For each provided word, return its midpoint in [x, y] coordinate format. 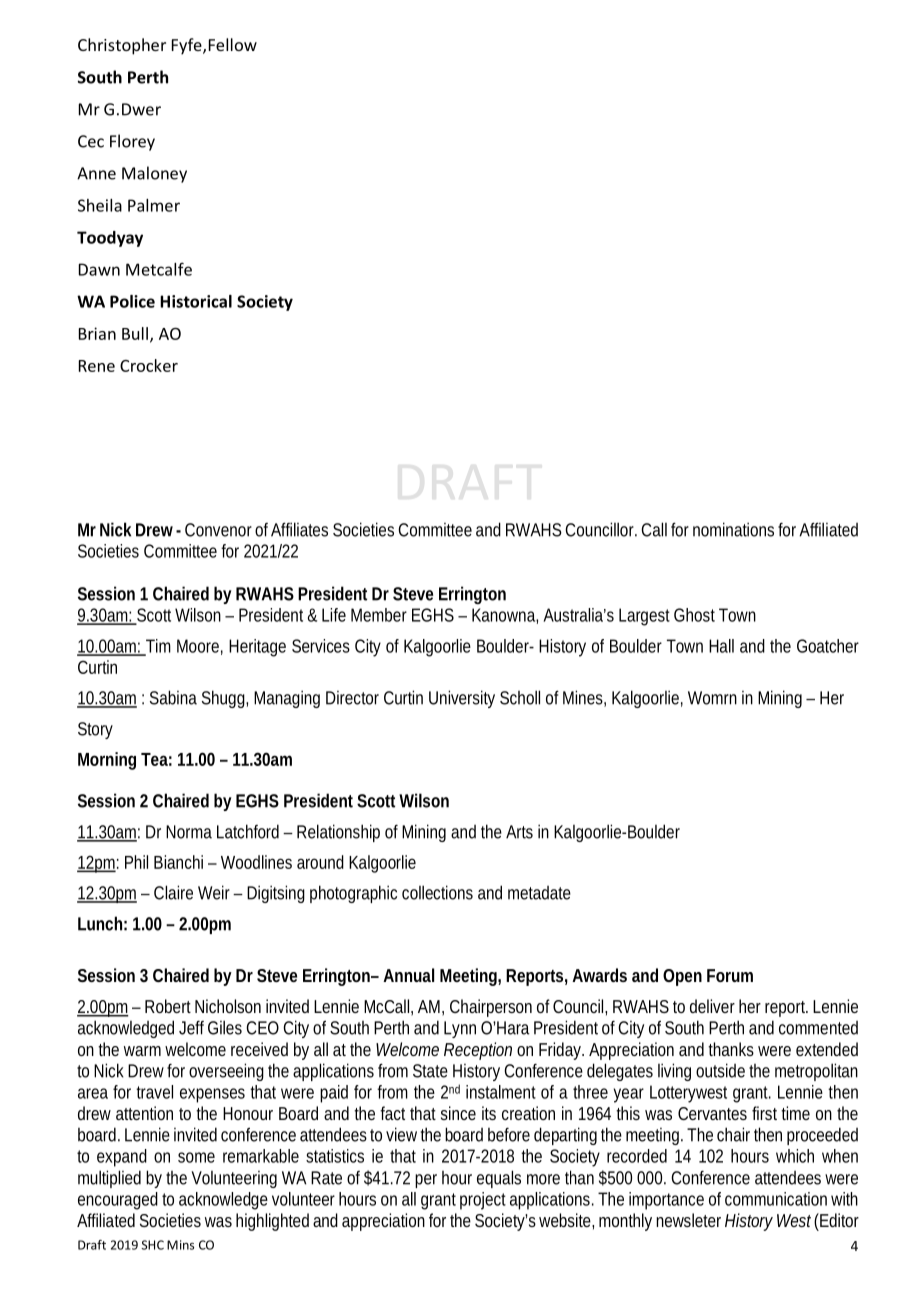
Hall [721, 646]
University [462, 699]
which [795, 1156]
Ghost [694, 615]
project [483, 1201]
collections [437, 892]
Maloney [154, 174]
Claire [173, 892]
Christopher [122, 46]
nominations [733, 529]
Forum [730, 975]
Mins [180, 1245]
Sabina [173, 697]
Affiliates [299, 529]
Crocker [149, 365]
